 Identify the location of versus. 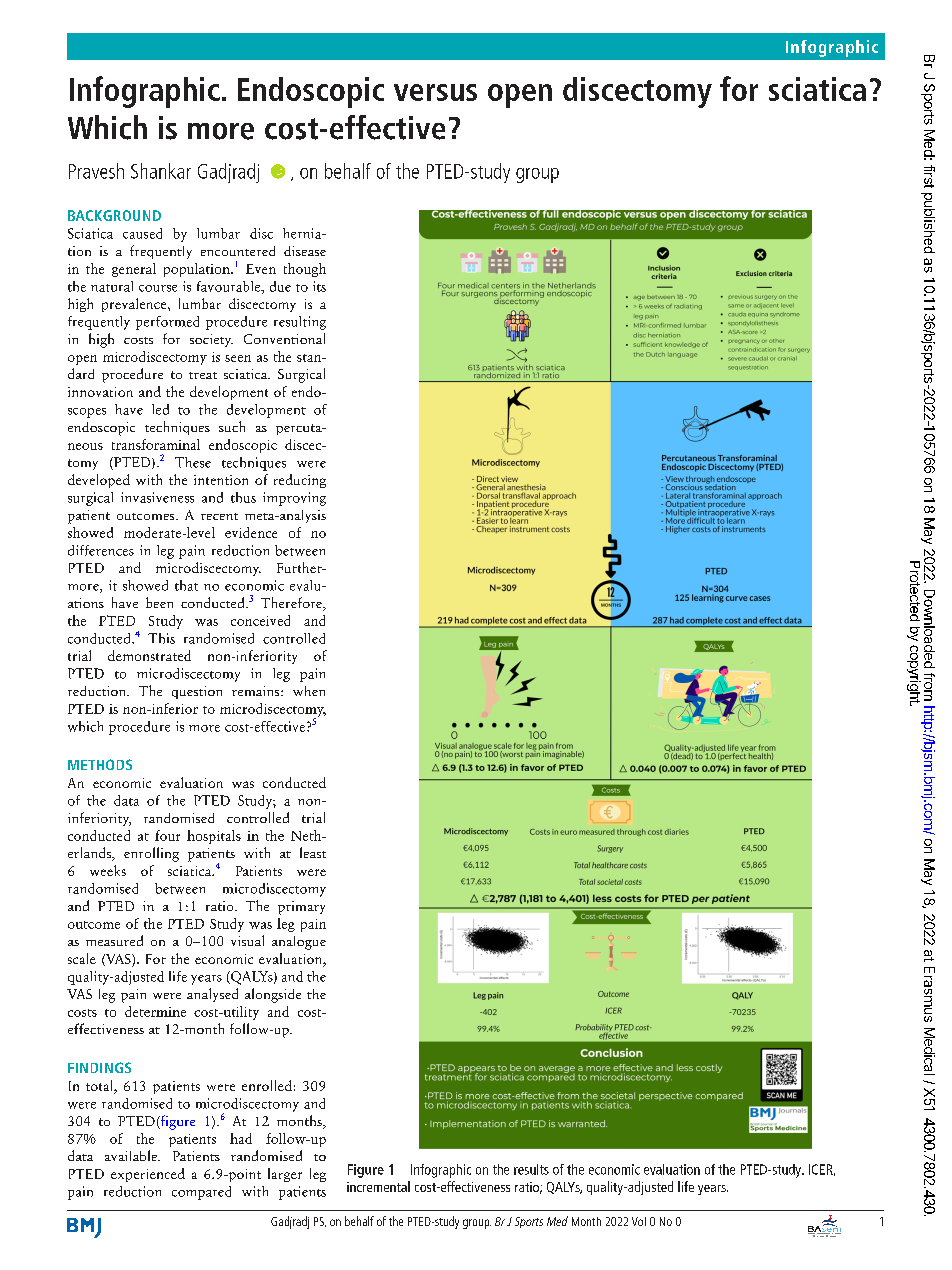
(435, 92).
